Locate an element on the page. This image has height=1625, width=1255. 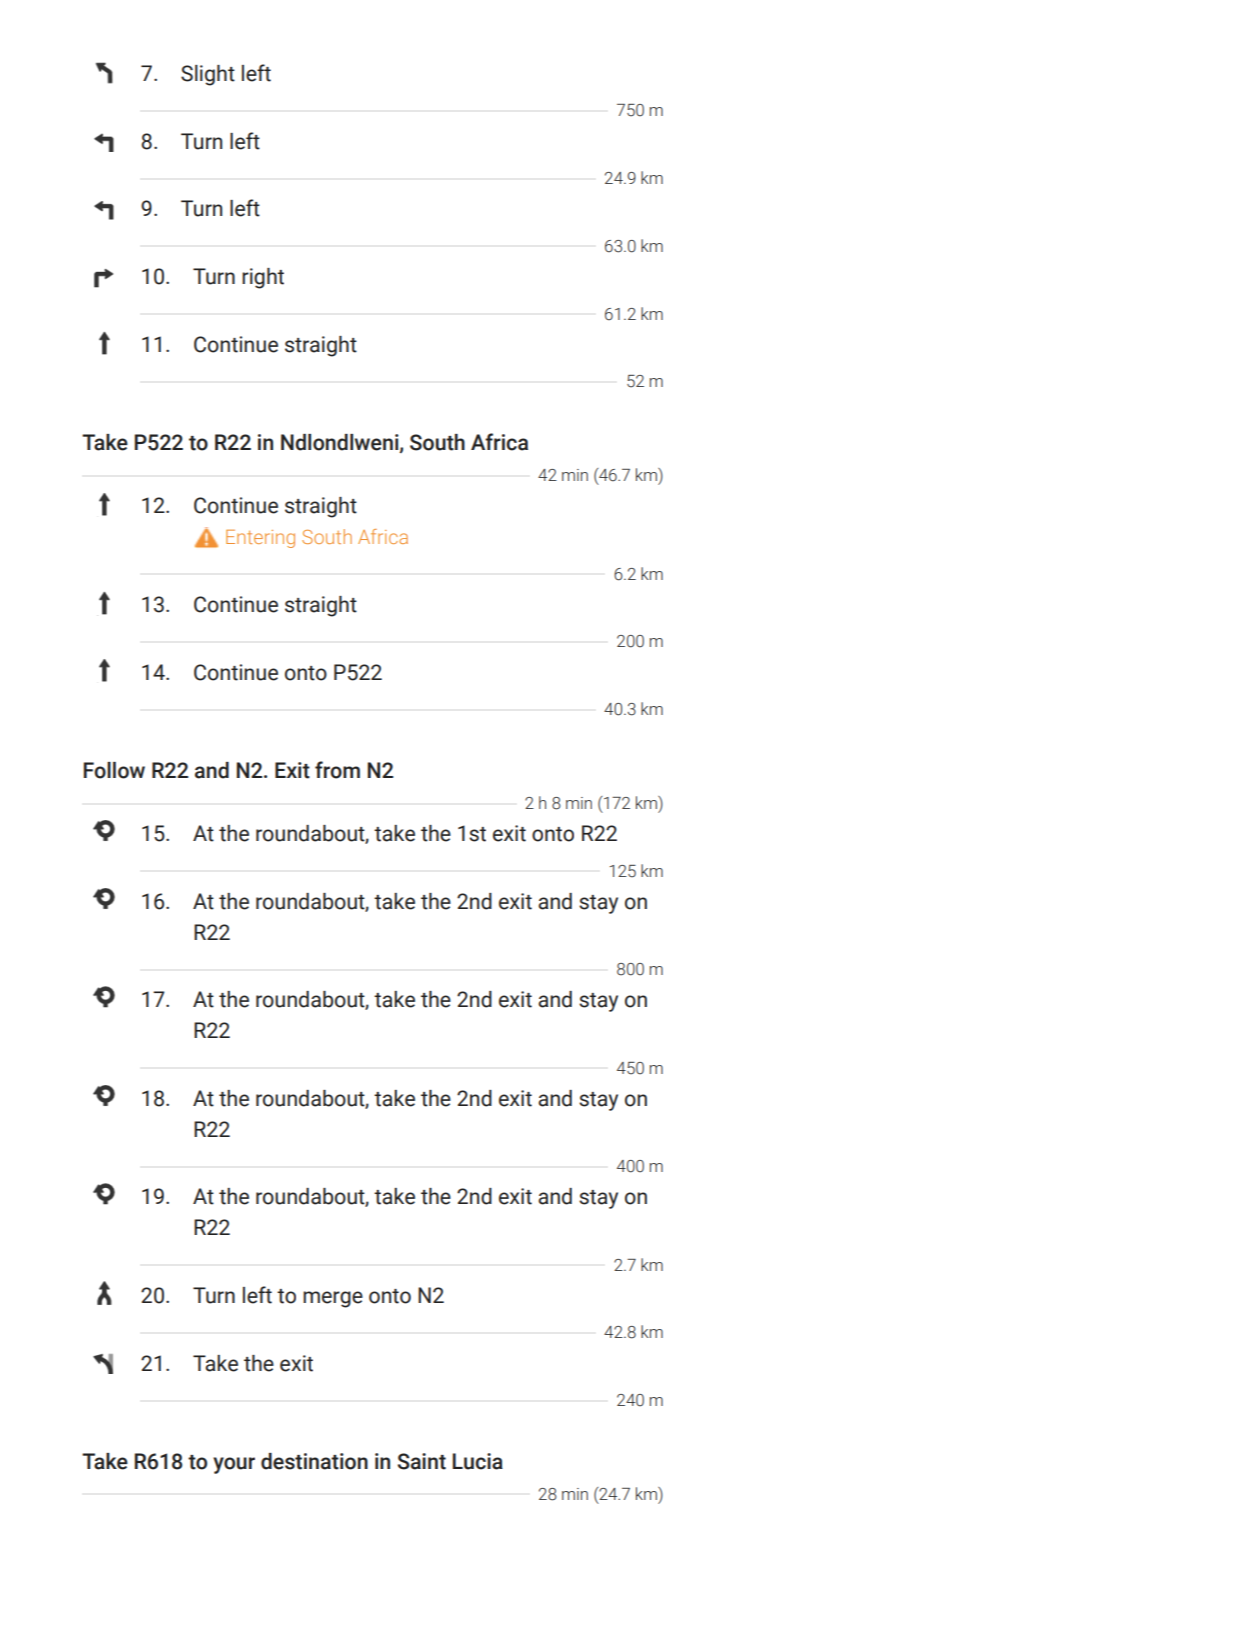
Slight is located at coordinates (208, 75).
